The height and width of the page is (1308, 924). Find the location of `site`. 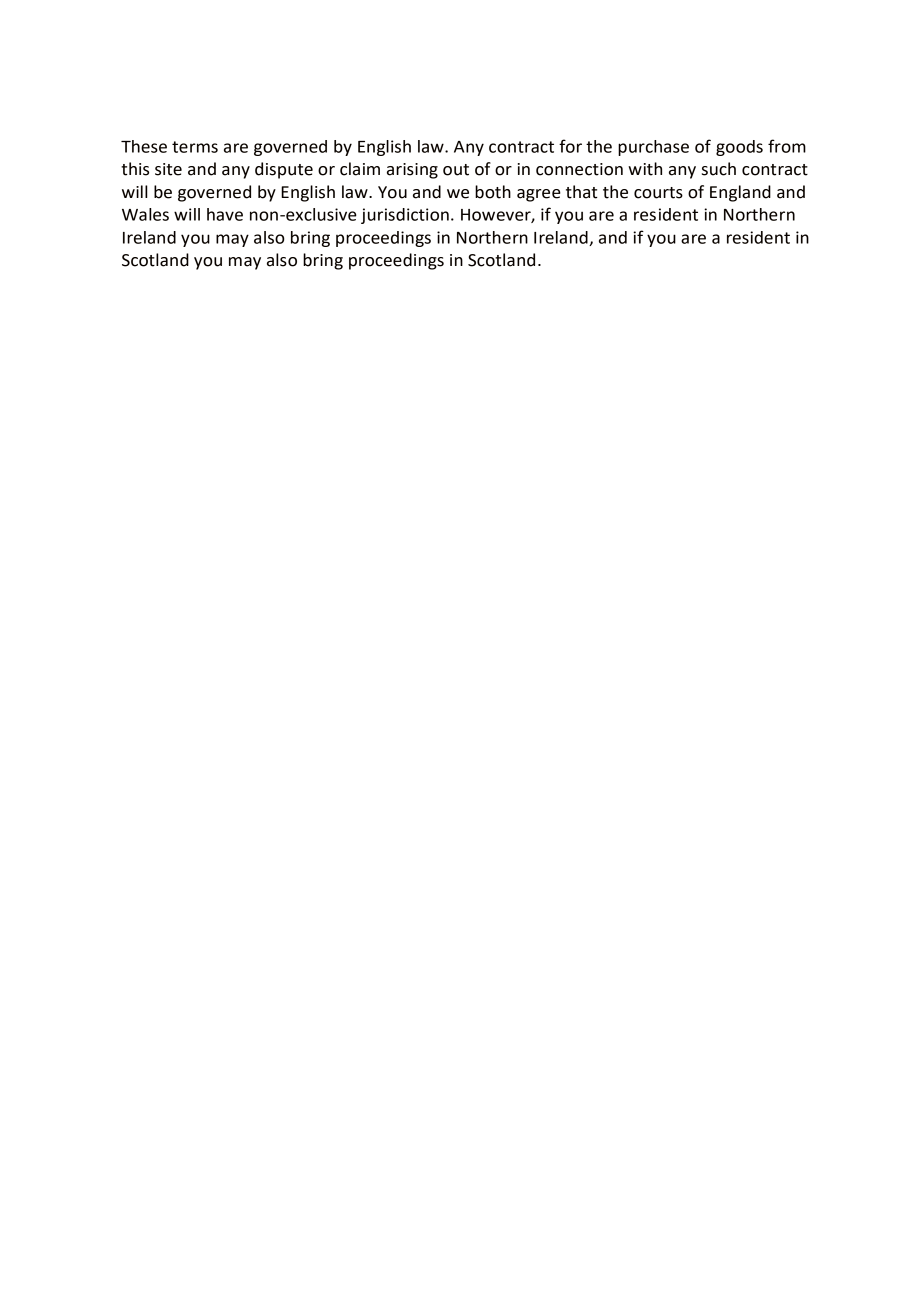

site is located at coordinates (168, 169).
